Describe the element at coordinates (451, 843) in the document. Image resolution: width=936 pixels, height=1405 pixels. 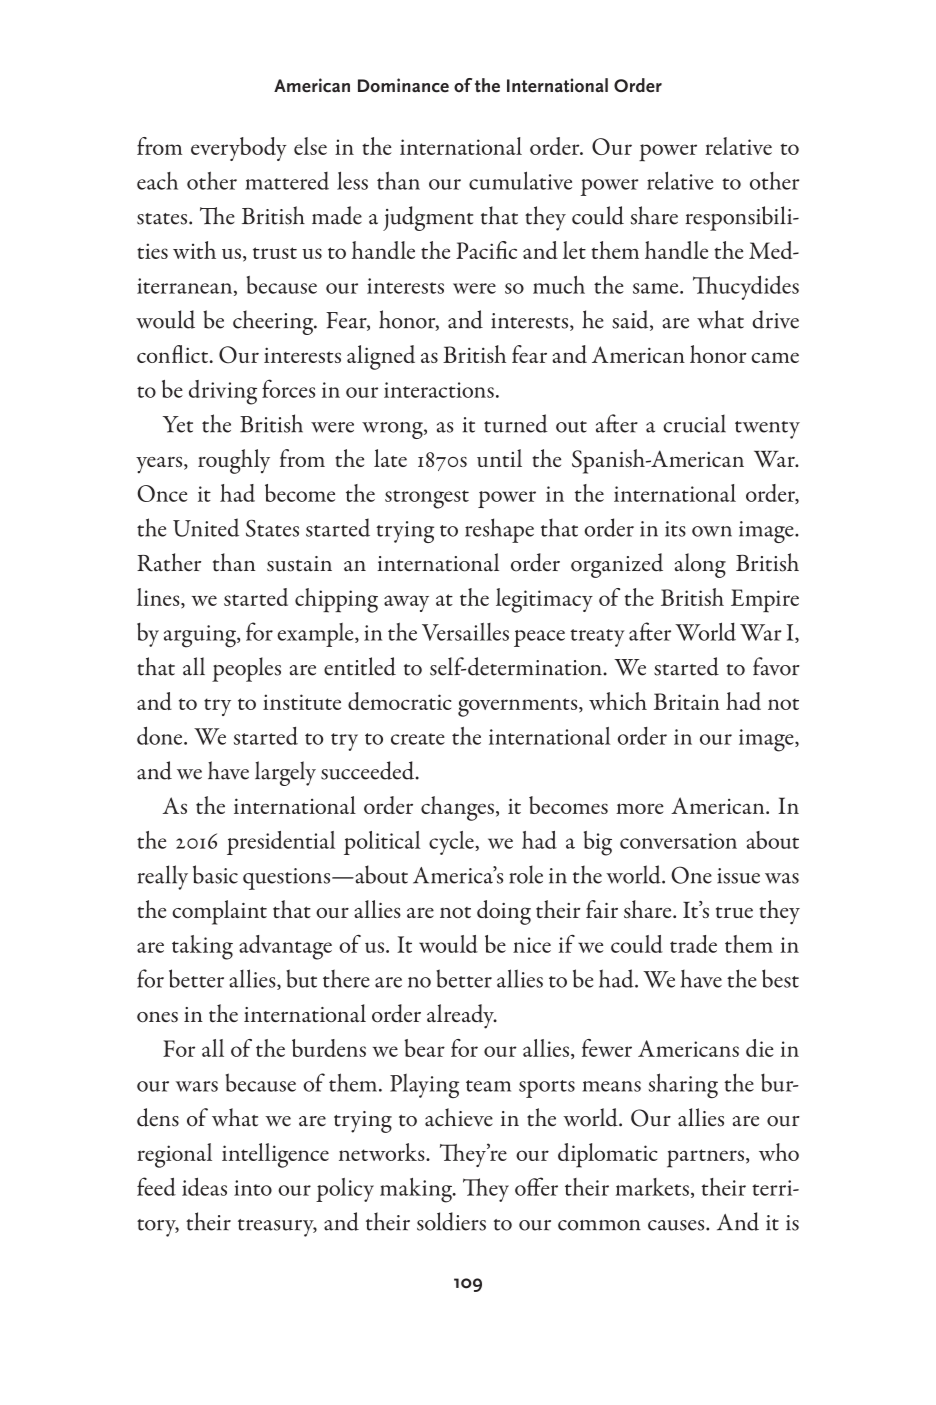
I see `cycle` at that location.
